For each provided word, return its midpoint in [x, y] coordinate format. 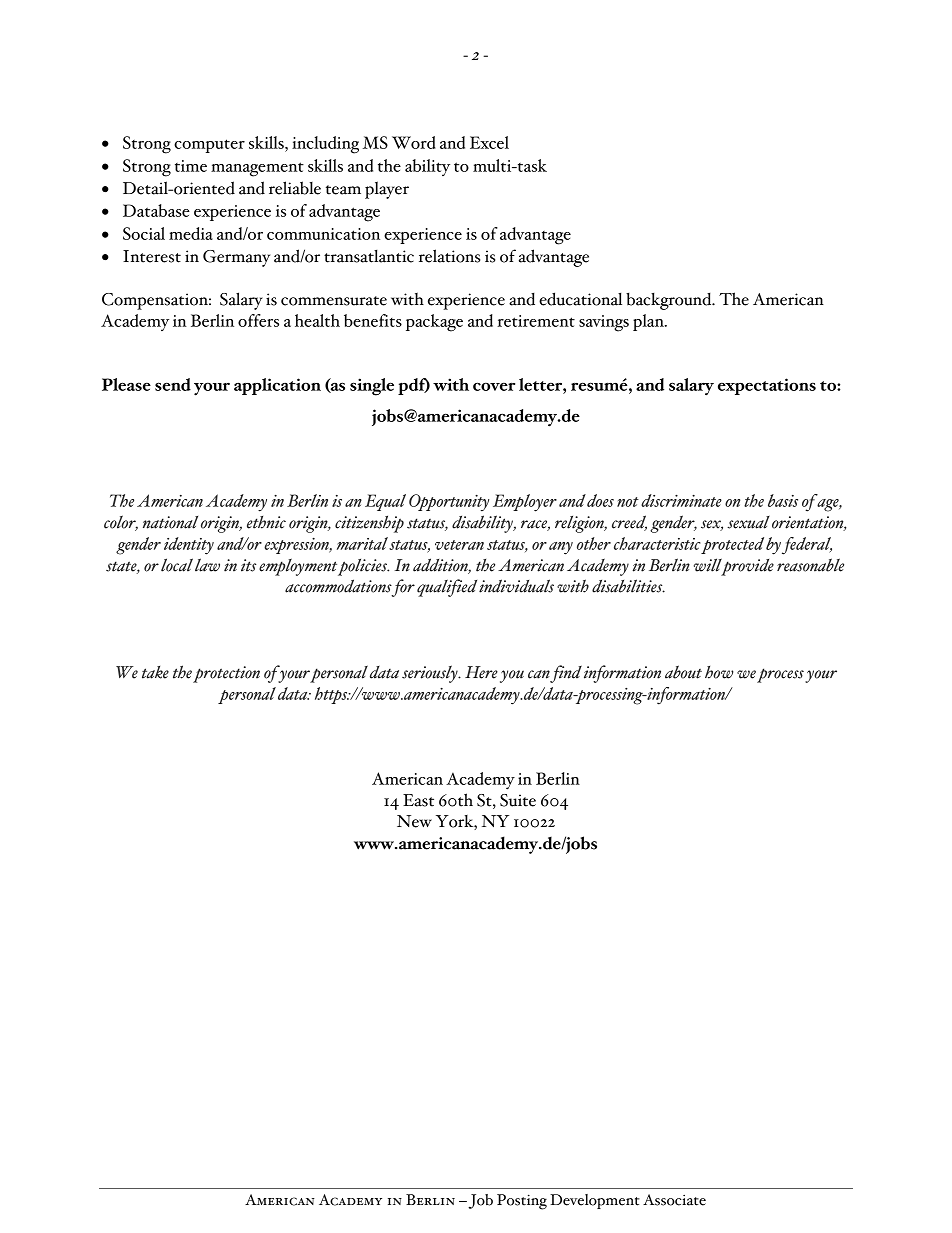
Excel [489, 142]
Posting [522, 1202]
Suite [518, 800]
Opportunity [449, 503]
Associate [674, 1200]
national [170, 522]
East [418, 800]
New [414, 821]
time [191, 166]
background [670, 301]
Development [595, 1201]
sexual [748, 522]
